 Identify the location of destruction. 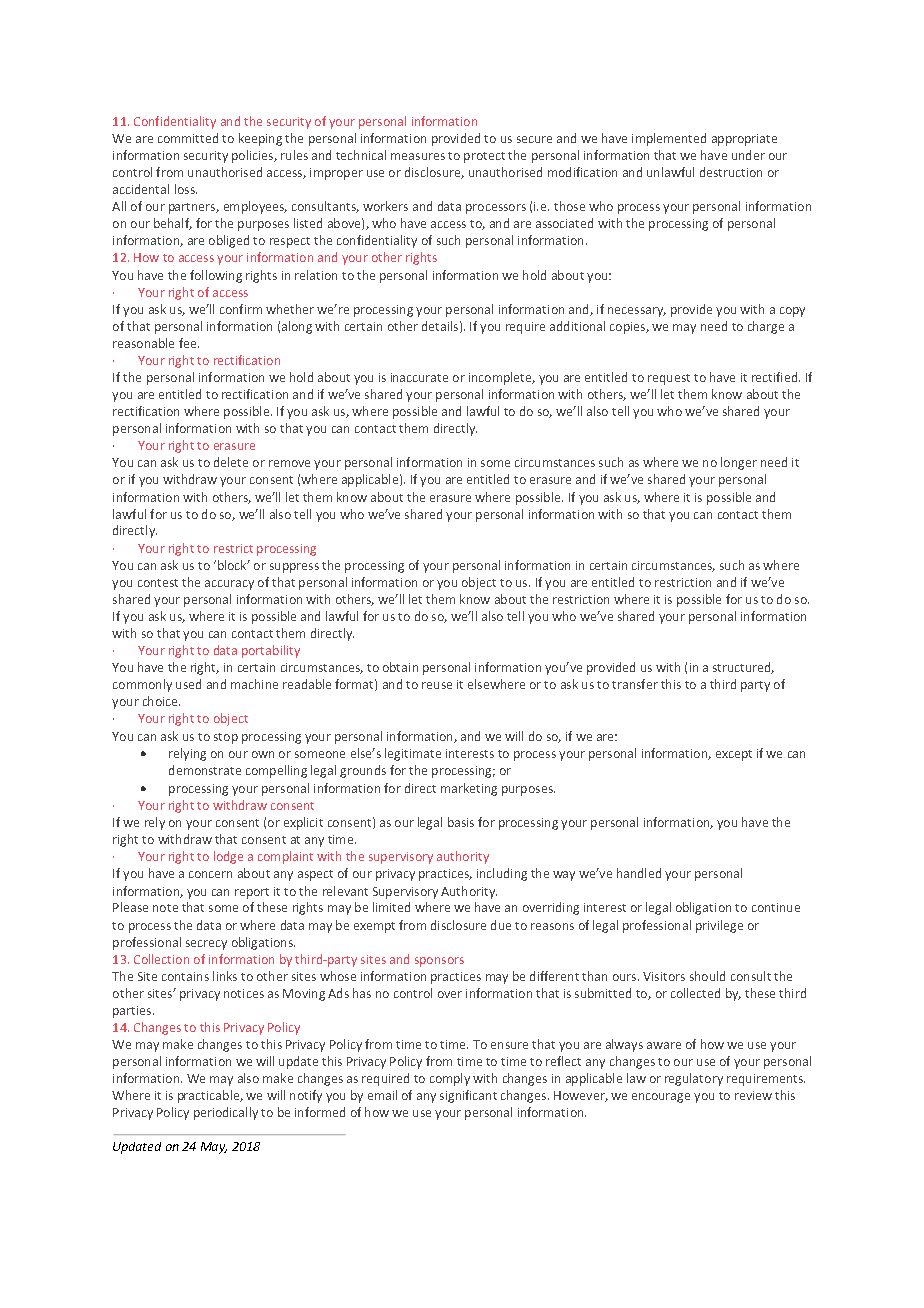
(731, 172).
